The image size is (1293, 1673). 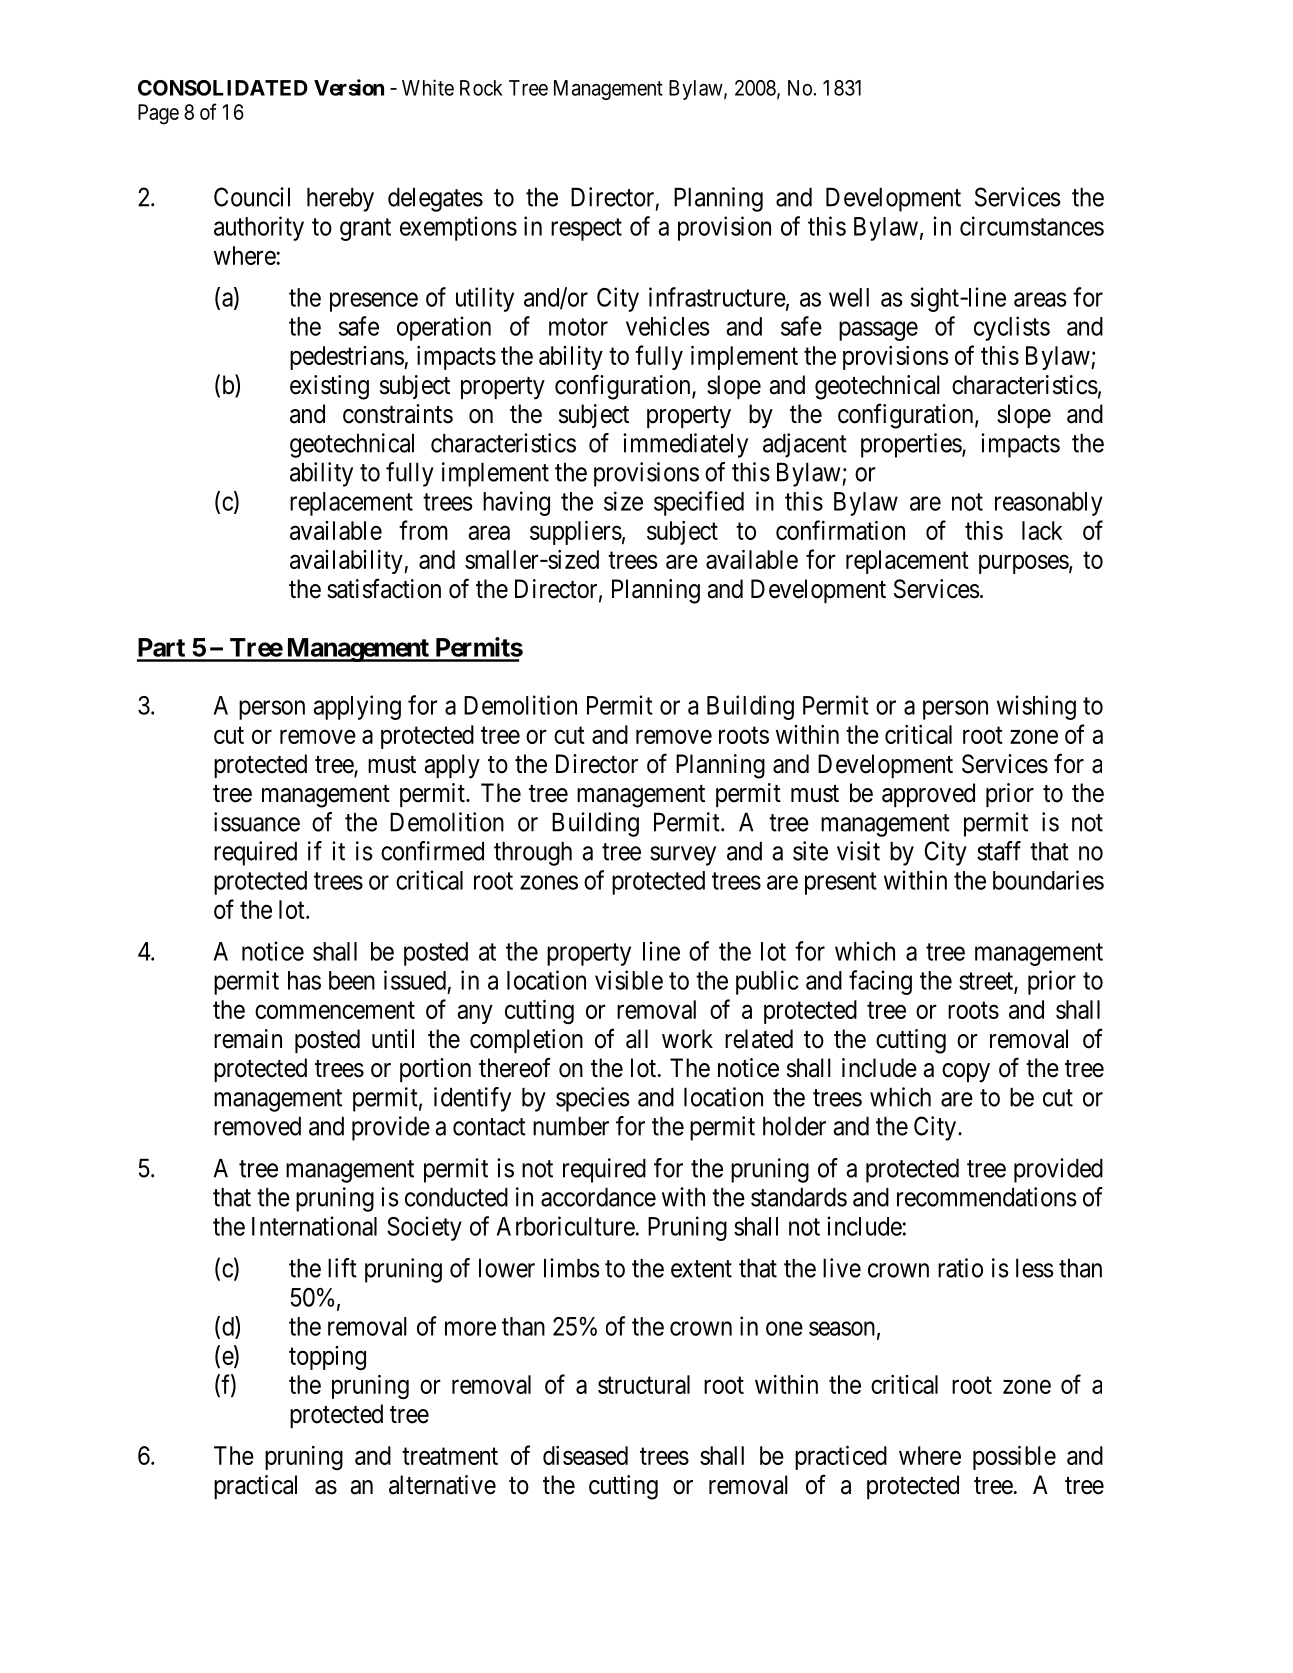 What do you see at coordinates (533, 854) in the page?
I see `through` at bounding box center [533, 854].
